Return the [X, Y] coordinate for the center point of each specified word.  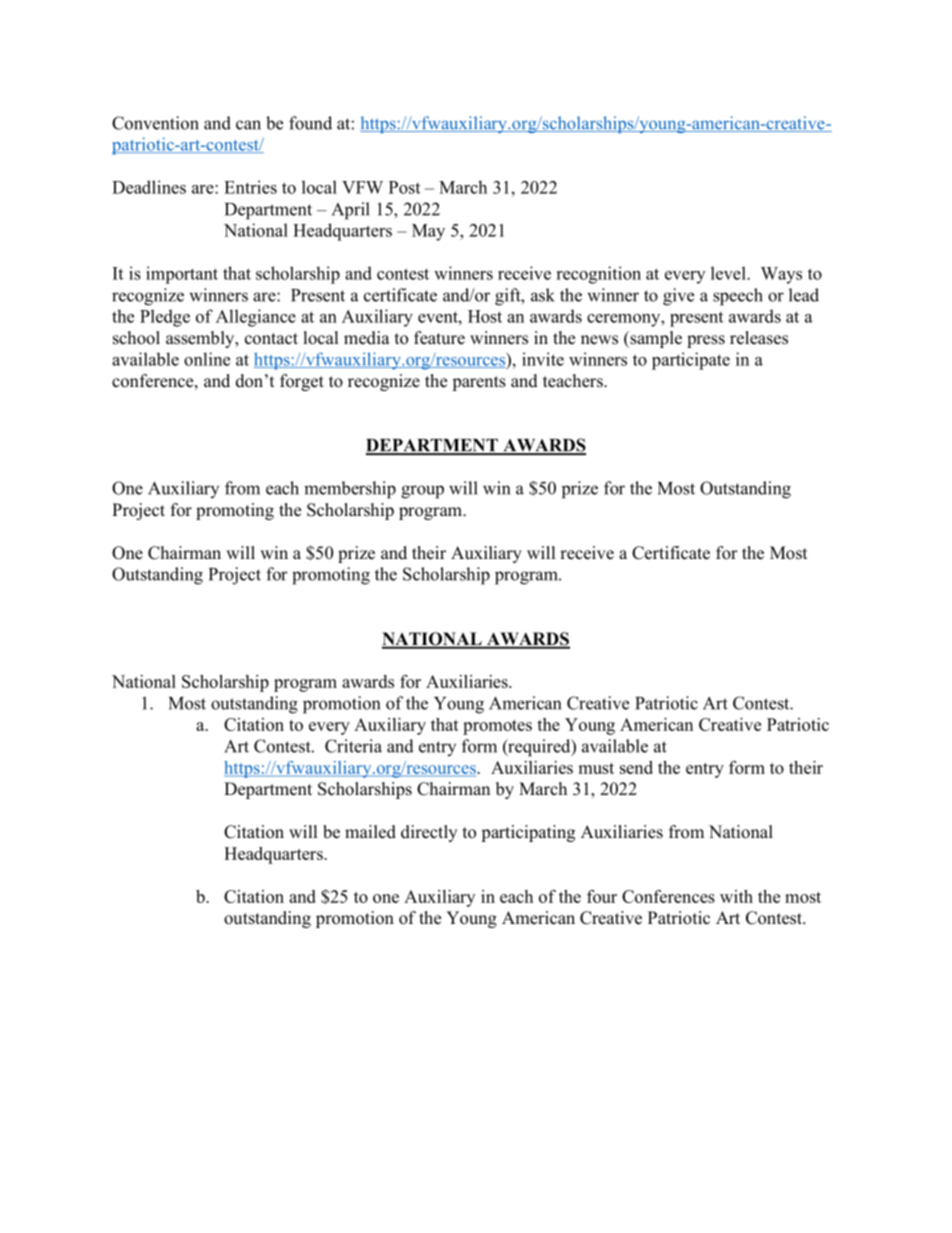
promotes [497, 727]
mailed [370, 832]
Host [485, 316]
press [706, 341]
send [636, 767]
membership [350, 490]
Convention [155, 123]
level [729, 273]
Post [404, 187]
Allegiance [256, 318]
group [422, 492]
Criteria [353, 746]
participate [691, 361]
